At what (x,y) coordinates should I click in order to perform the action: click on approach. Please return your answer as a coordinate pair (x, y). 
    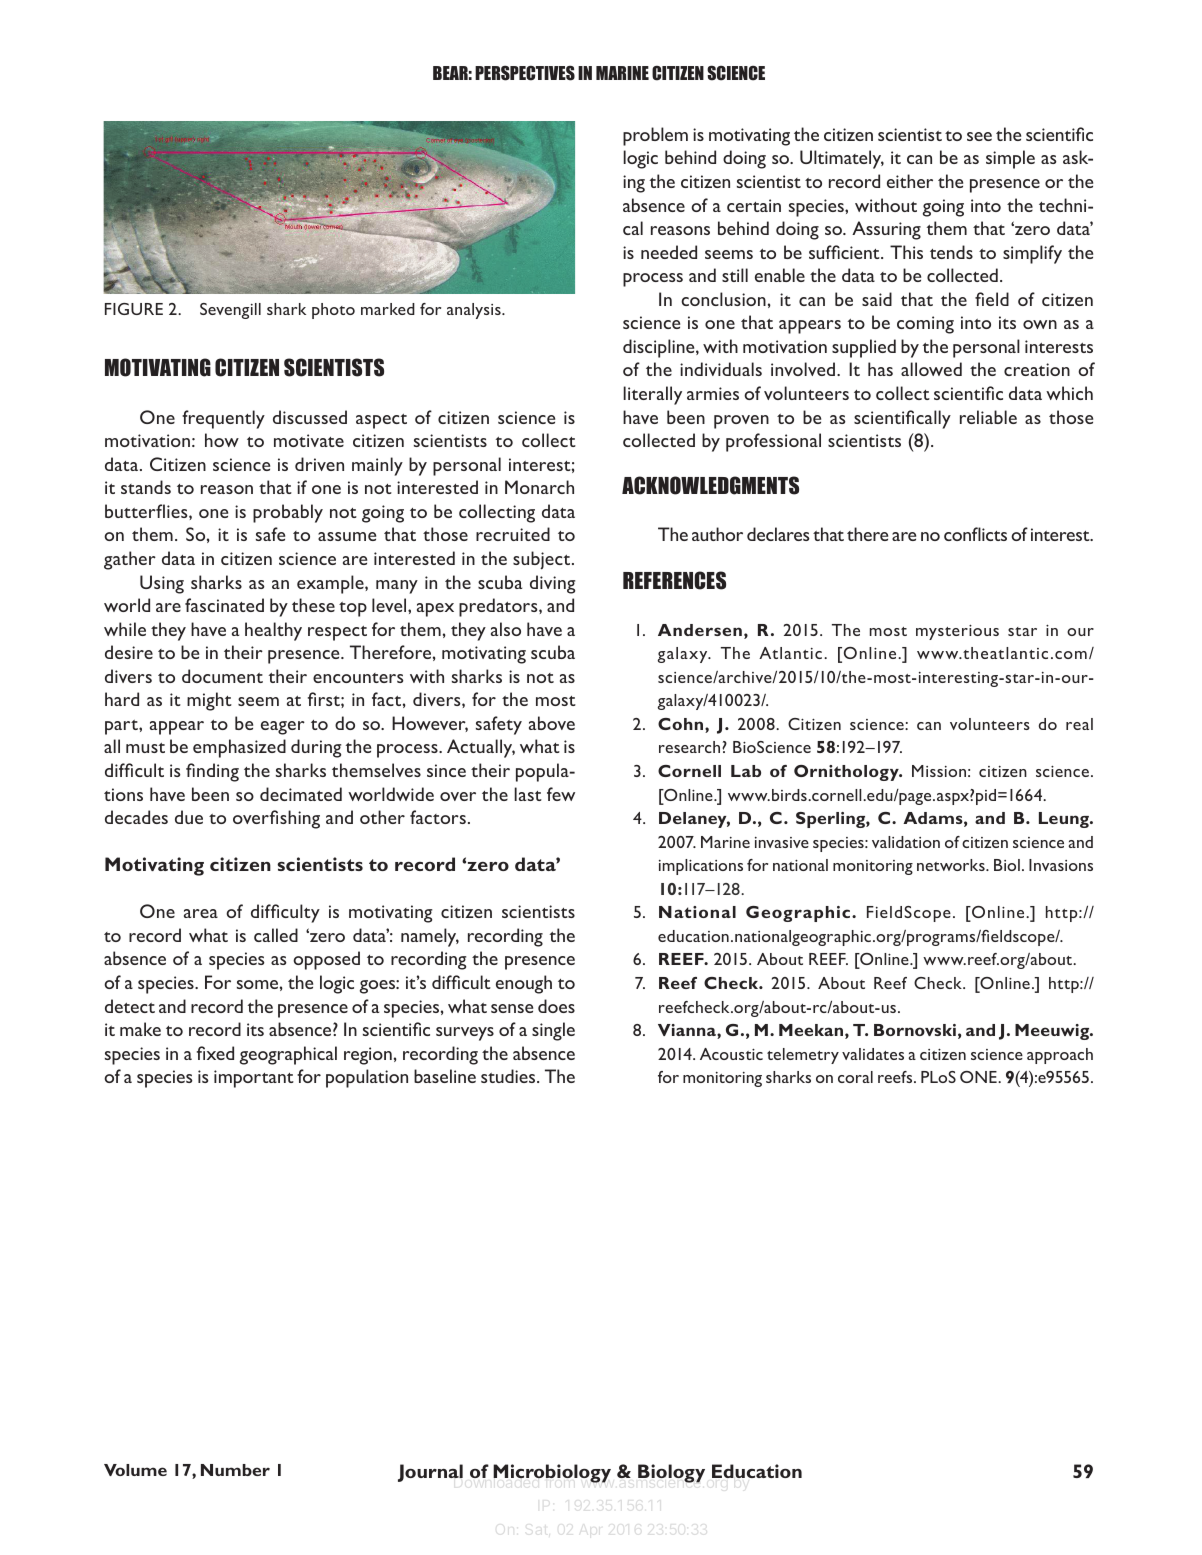
    Looking at the image, I should click on (1060, 1056).
